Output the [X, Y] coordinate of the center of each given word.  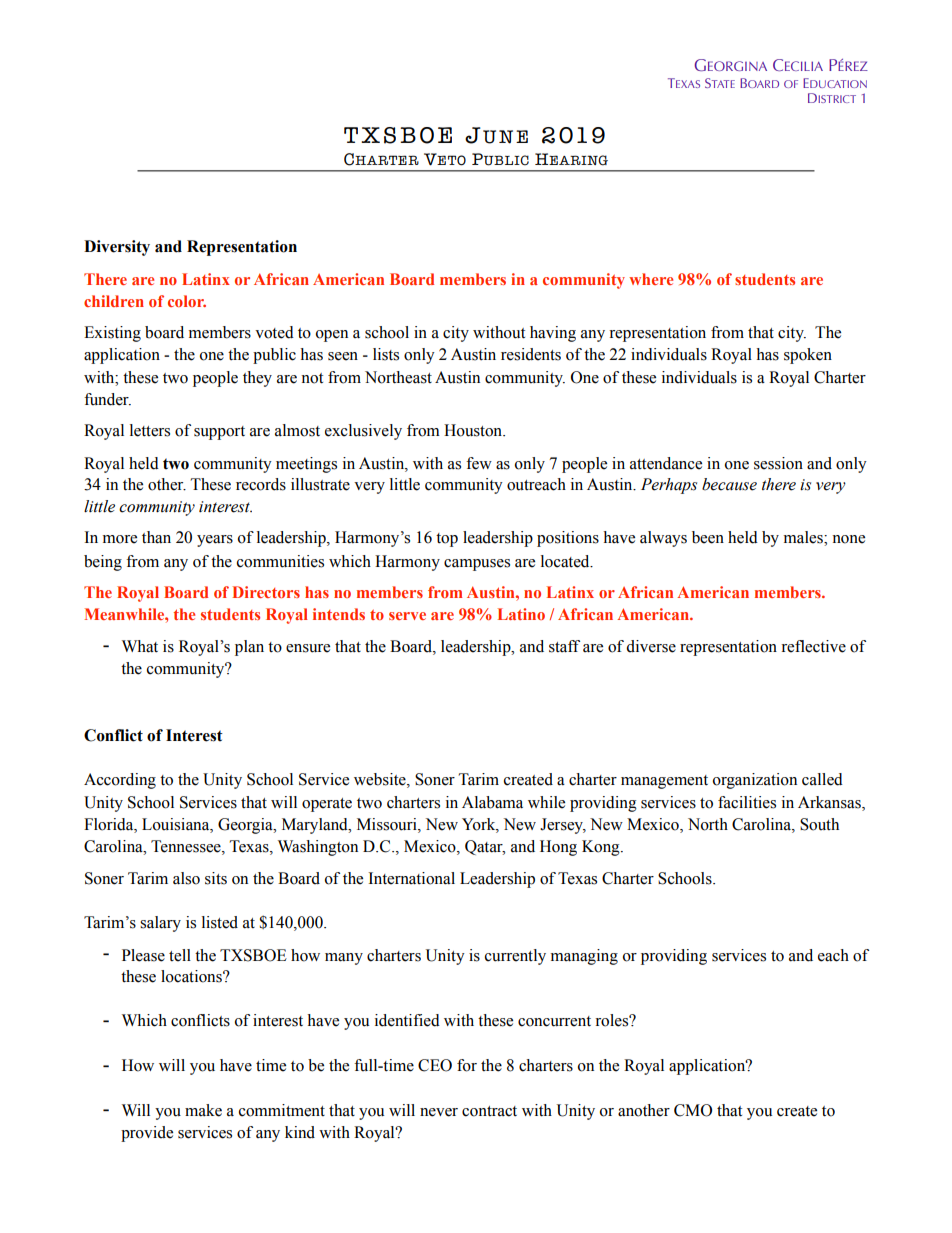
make [203, 1110]
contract [489, 1111]
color [187, 301]
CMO [693, 1110]
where [651, 279]
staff [564, 646]
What [140, 646]
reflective [813, 646]
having [553, 334]
